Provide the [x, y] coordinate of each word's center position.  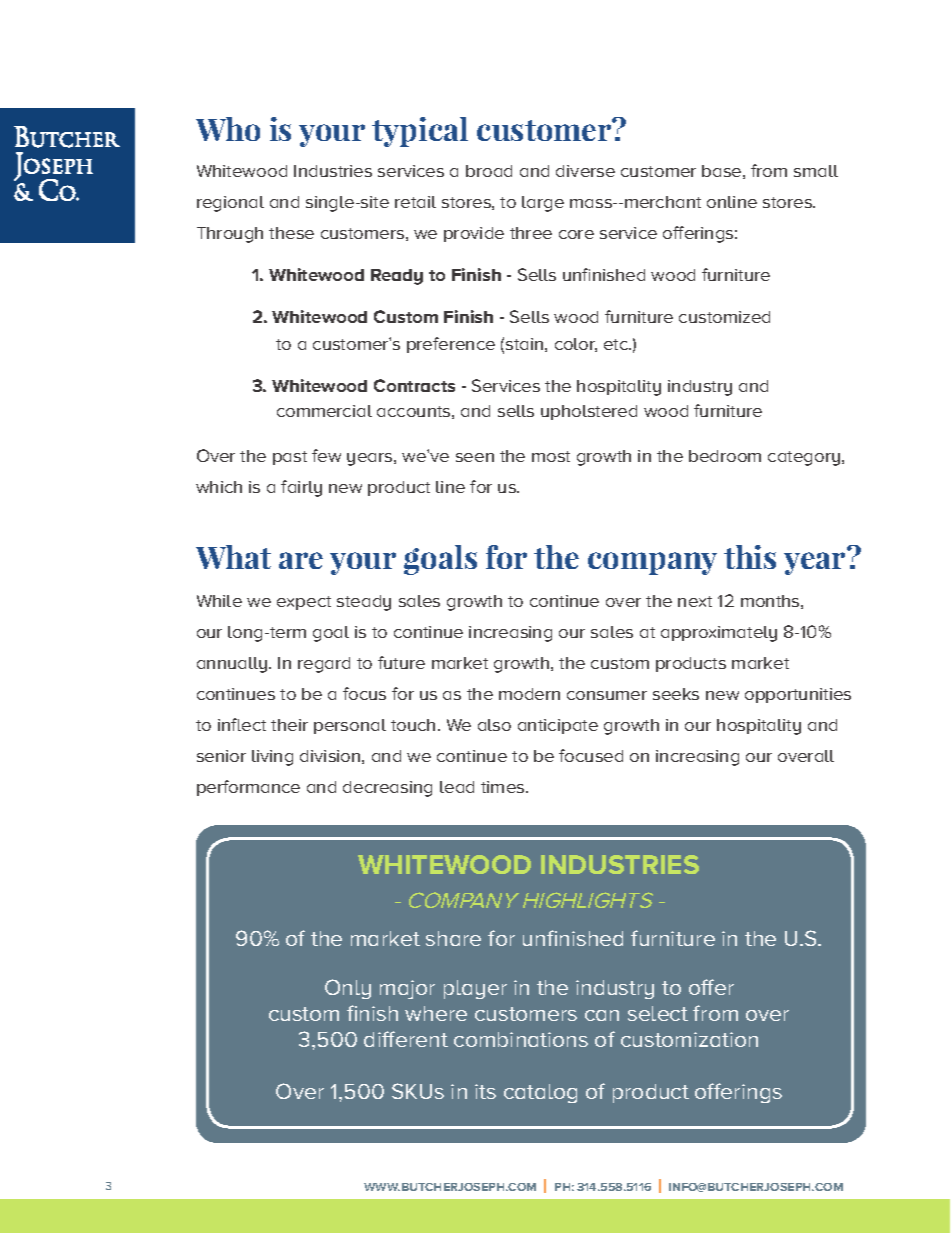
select [658, 1013]
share [453, 938]
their [289, 725]
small [816, 171]
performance [248, 788]
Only [348, 989]
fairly [301, 488]
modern [529, 694]
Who [228, 129]
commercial [324, 411]
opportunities [798, 695]
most [551, 456]
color [576, 345]
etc [617, 344]
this [750, 557]
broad [489, 171]
